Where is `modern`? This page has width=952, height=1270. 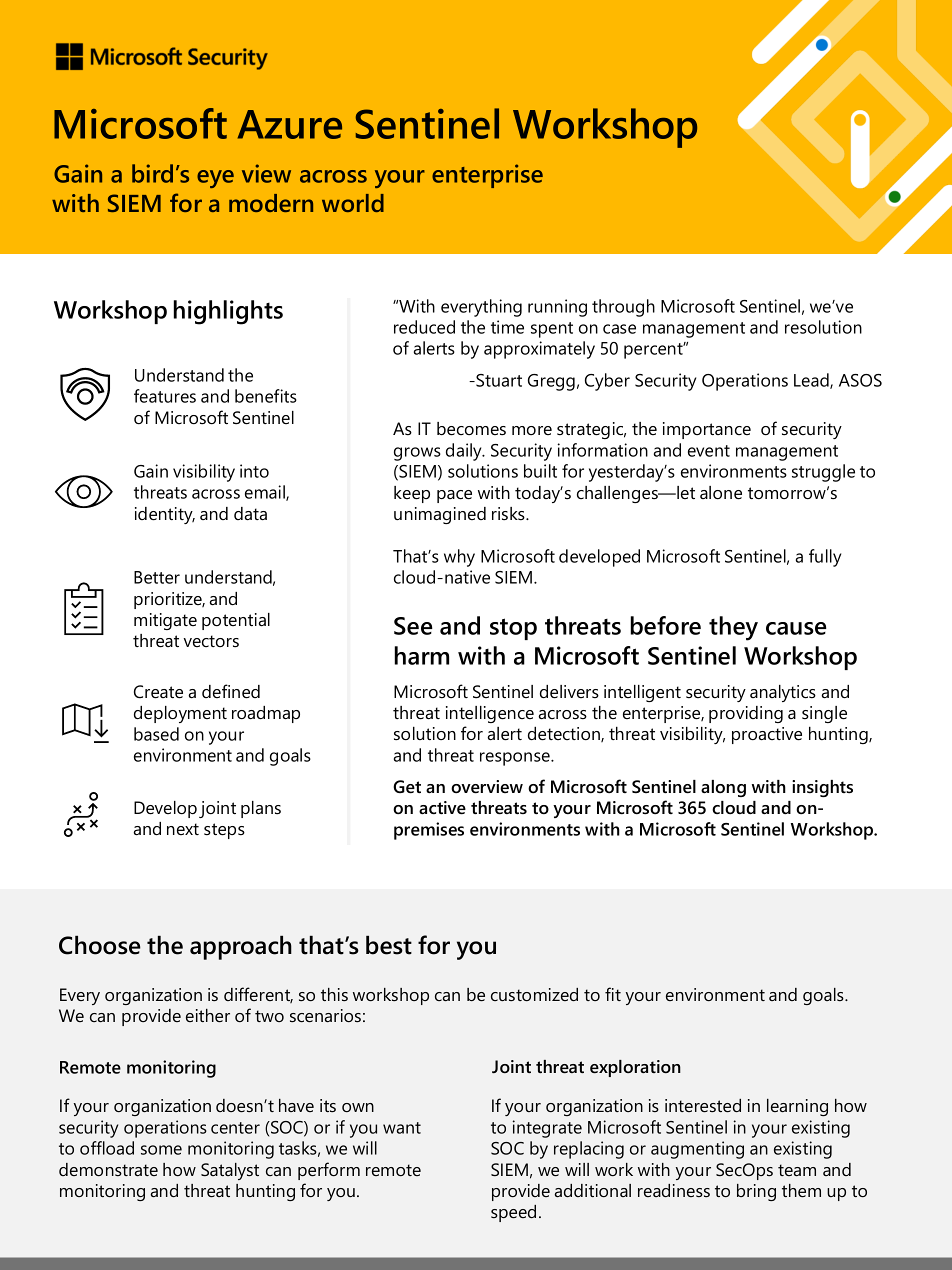
modern is located at coordinates (271, 203).
